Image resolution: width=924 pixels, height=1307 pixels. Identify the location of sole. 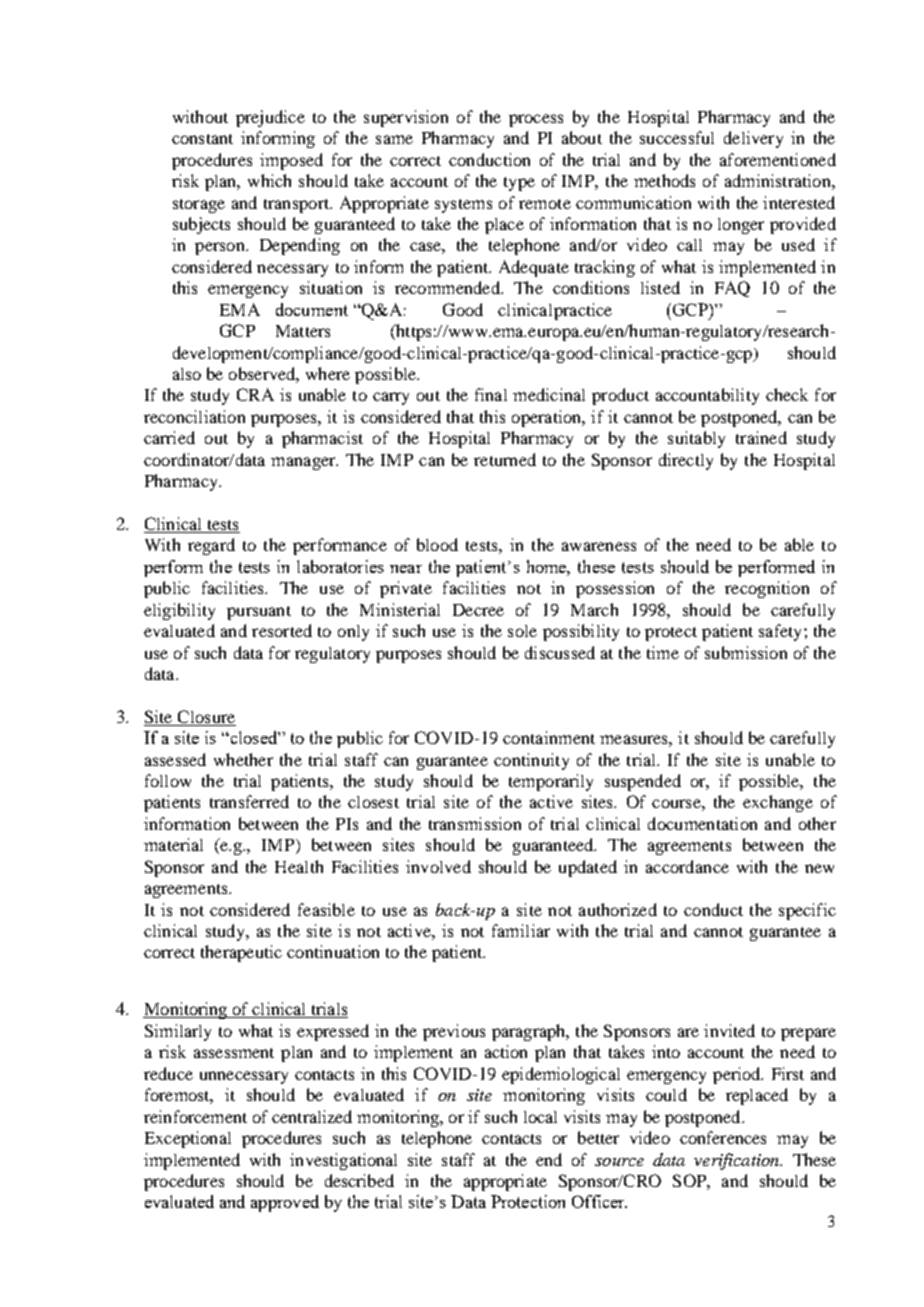
(522, 631).
